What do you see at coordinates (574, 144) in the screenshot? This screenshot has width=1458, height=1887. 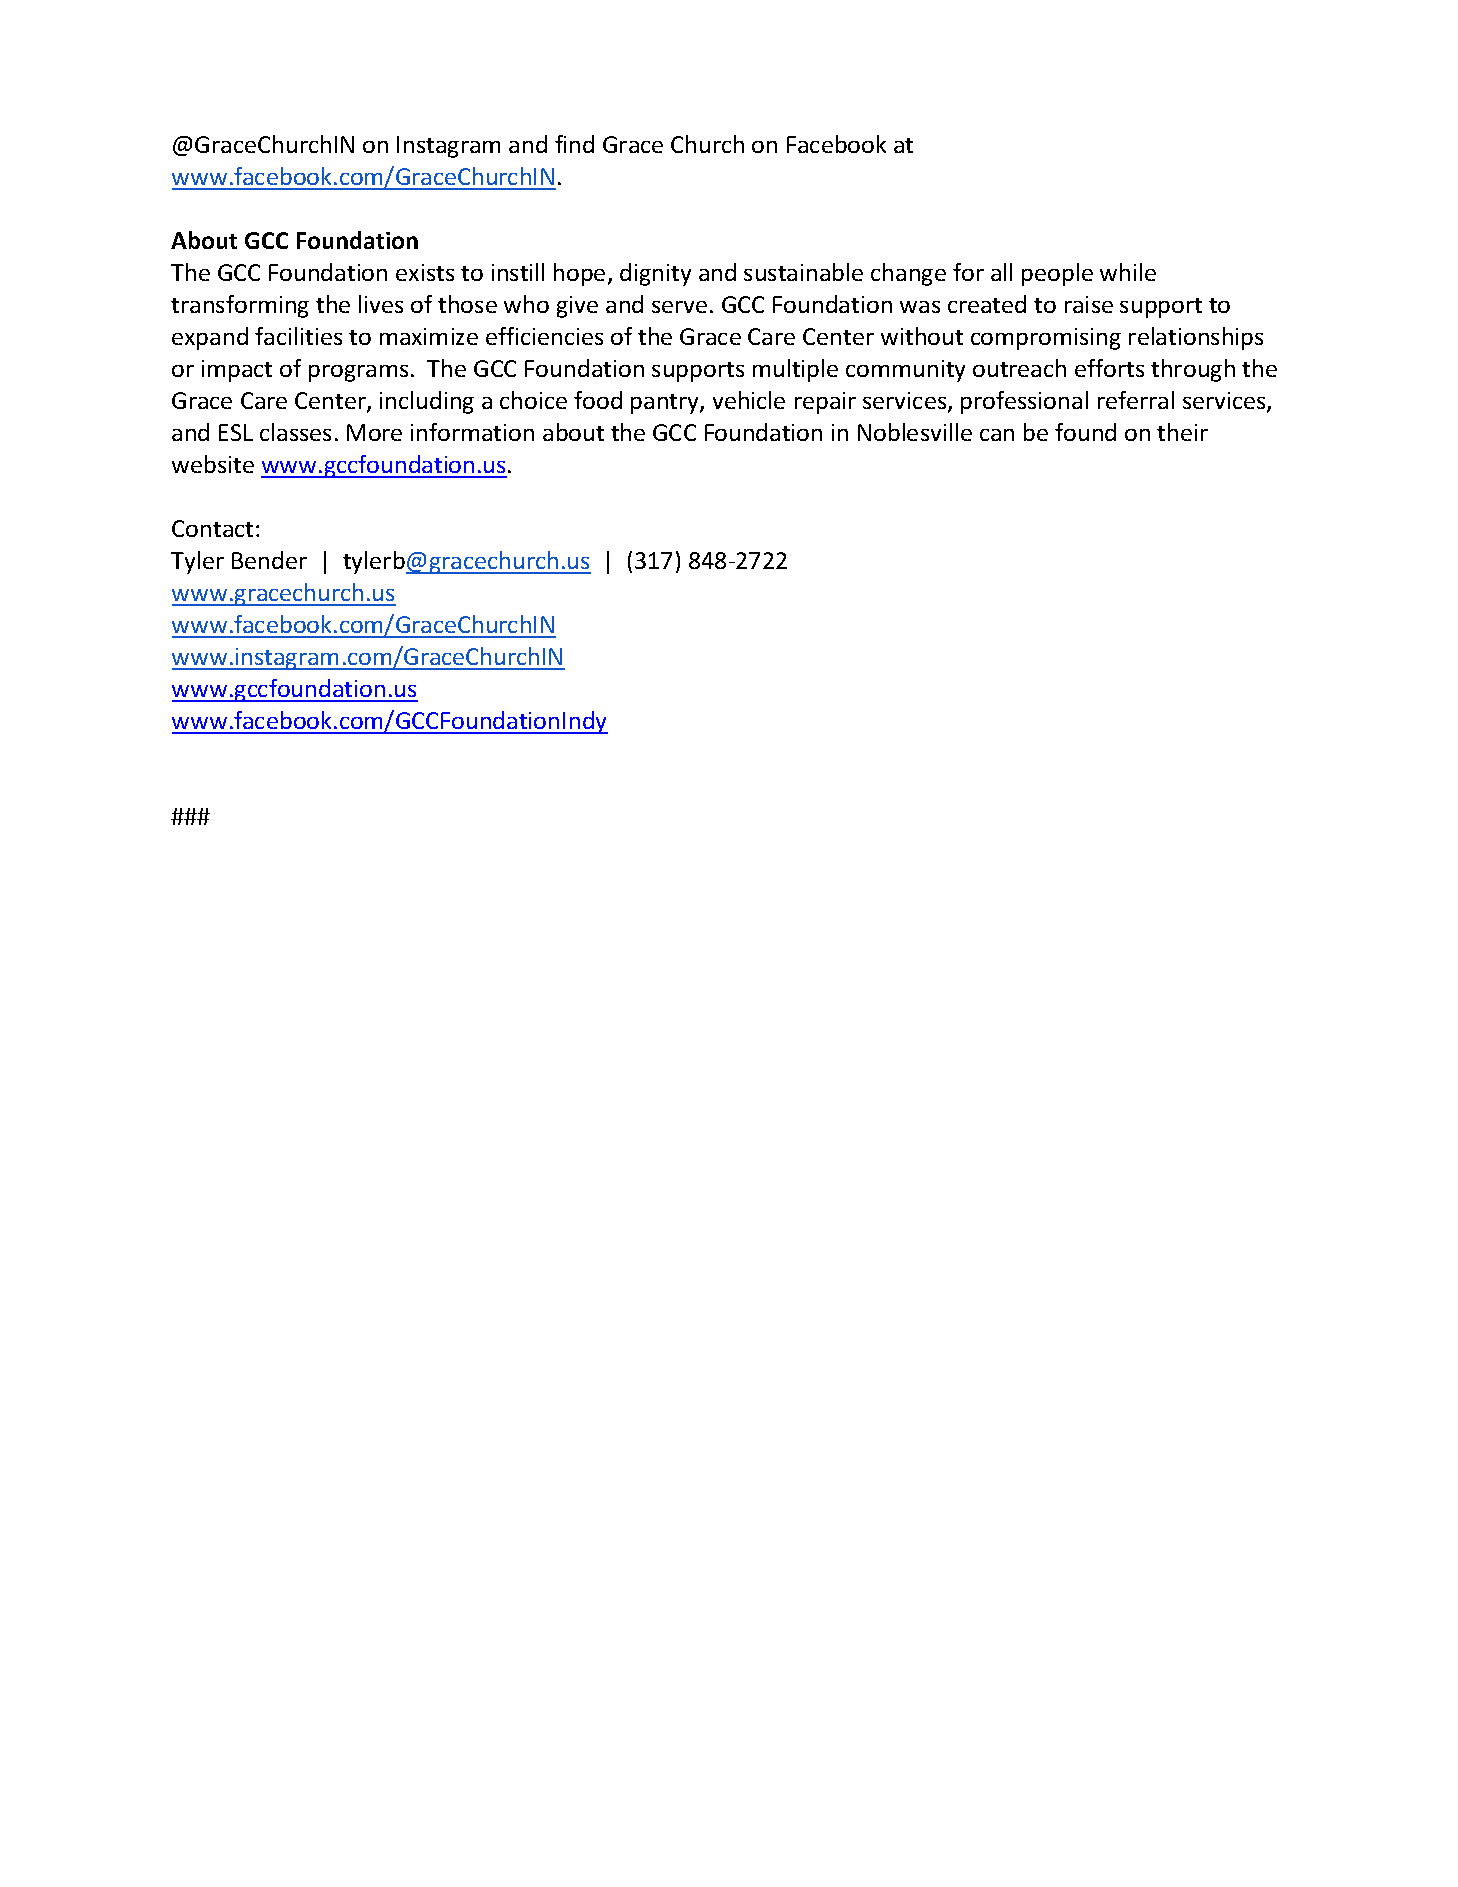 I see `find` at bounding box center [574, 144].
